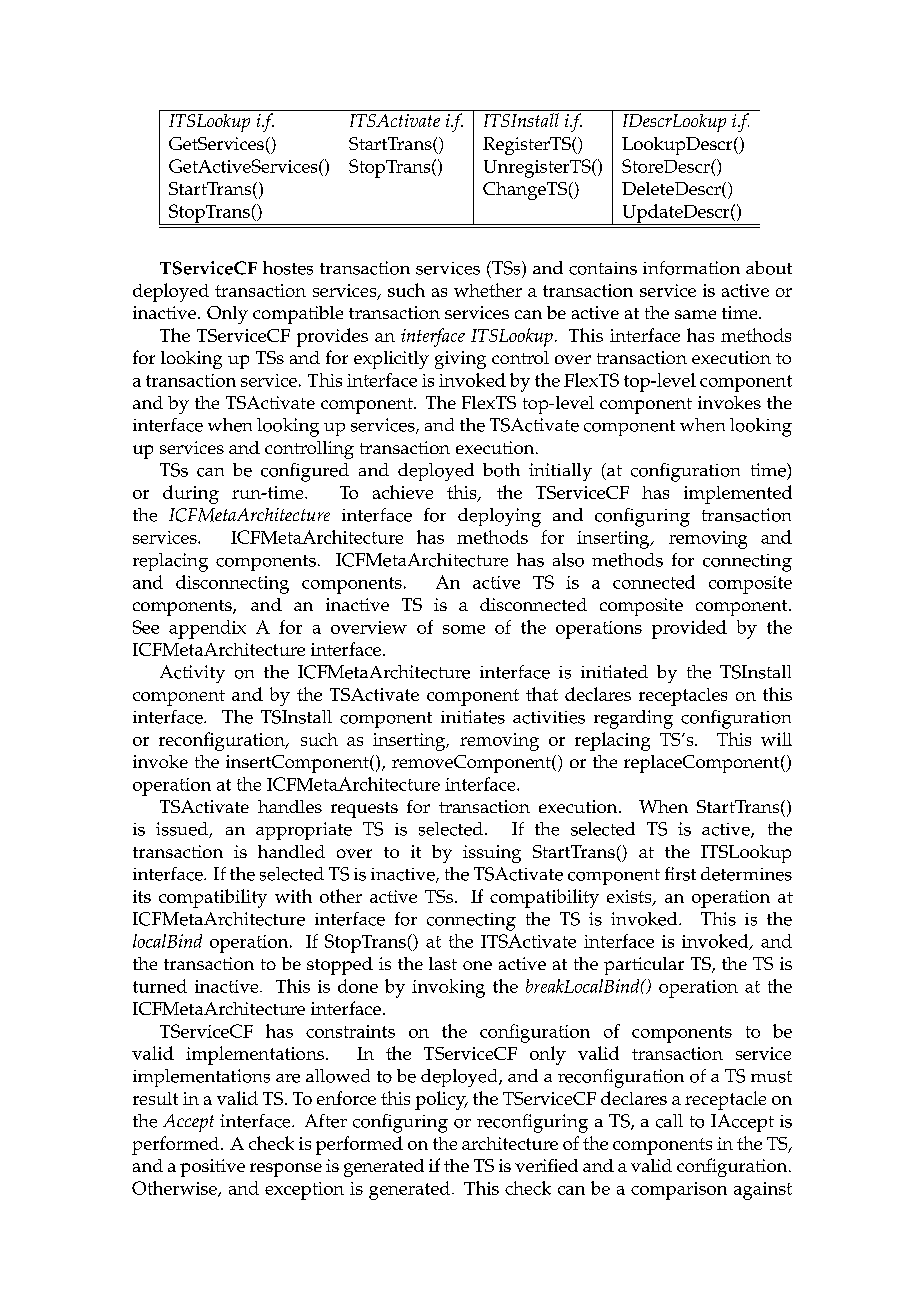 The image size is (924, 1308). Describe the element at coordinates (448, 988) in the page. I see `invoking` at that location.
